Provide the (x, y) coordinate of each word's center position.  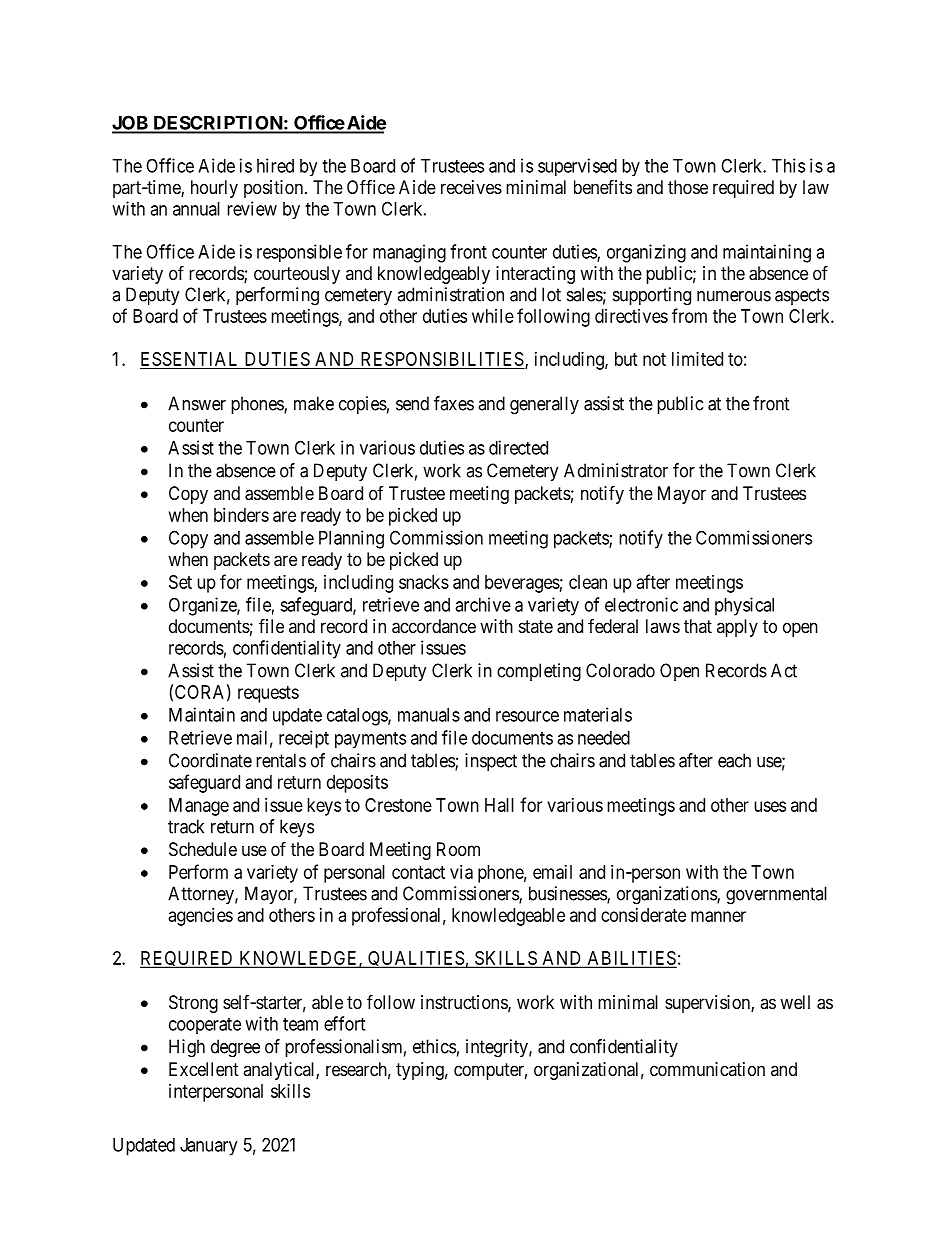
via (461, 872)
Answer (197, 403)
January (208, 1147)
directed (518, 447)
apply (737, 628)
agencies (201, 917)
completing (539, 672)
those (688, 187)
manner (718, 916)
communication (707, 1069)
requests (268, 694)
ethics (434, 1046)
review (252, 208)
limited (697, 359)
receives (471, 187)
